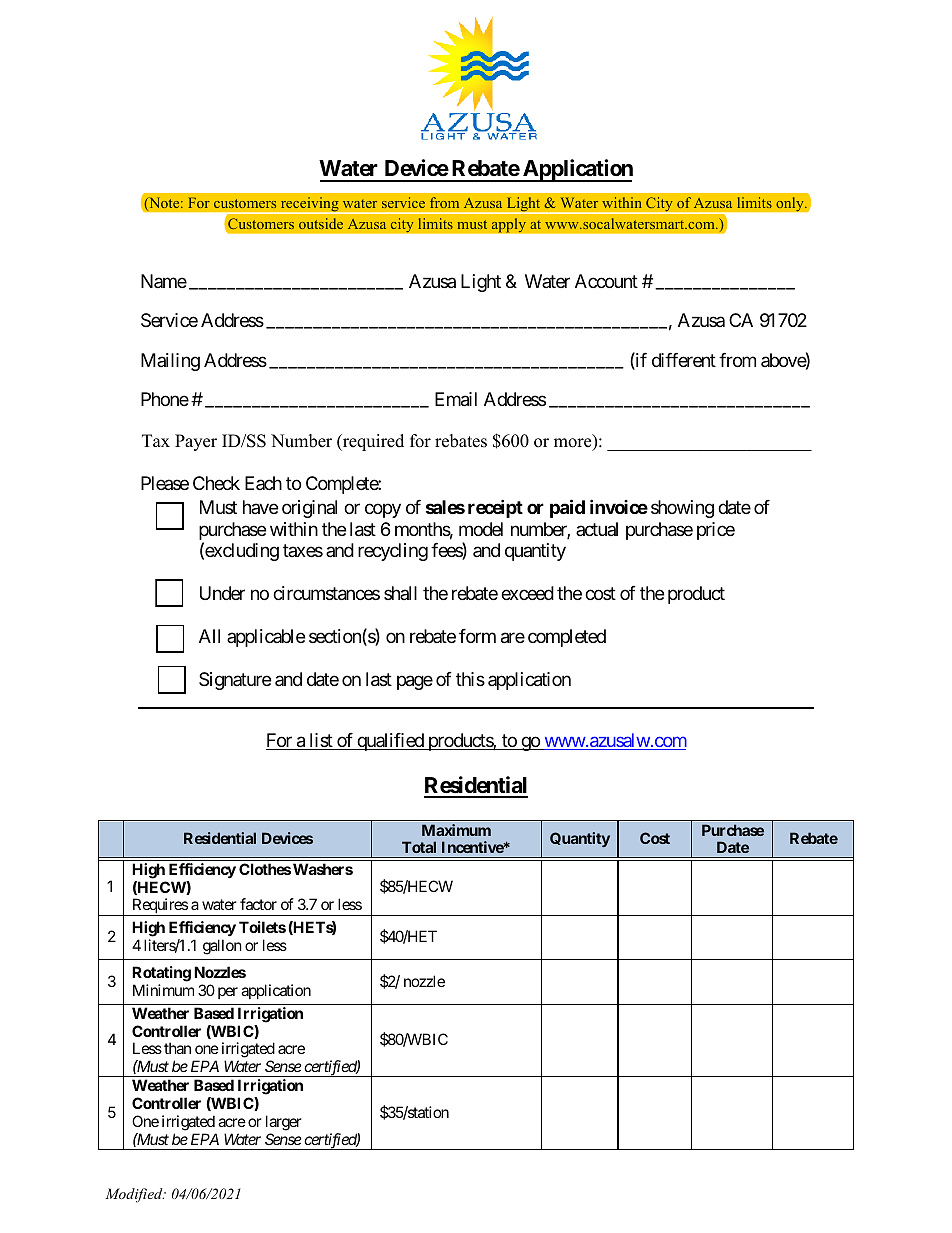  I want to click on copy, so click(383, 511).
